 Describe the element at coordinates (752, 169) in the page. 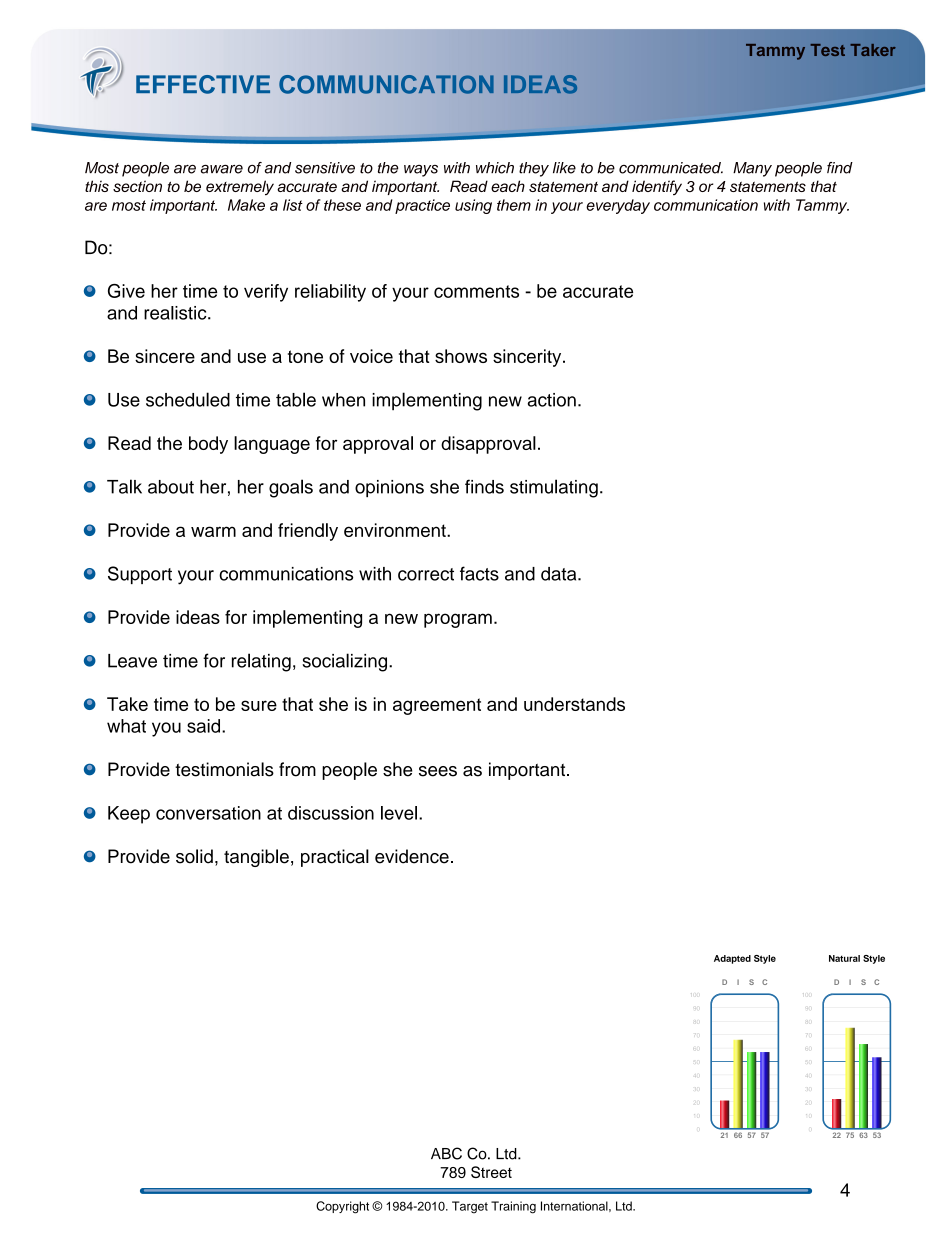

I see `Many` at that location.
